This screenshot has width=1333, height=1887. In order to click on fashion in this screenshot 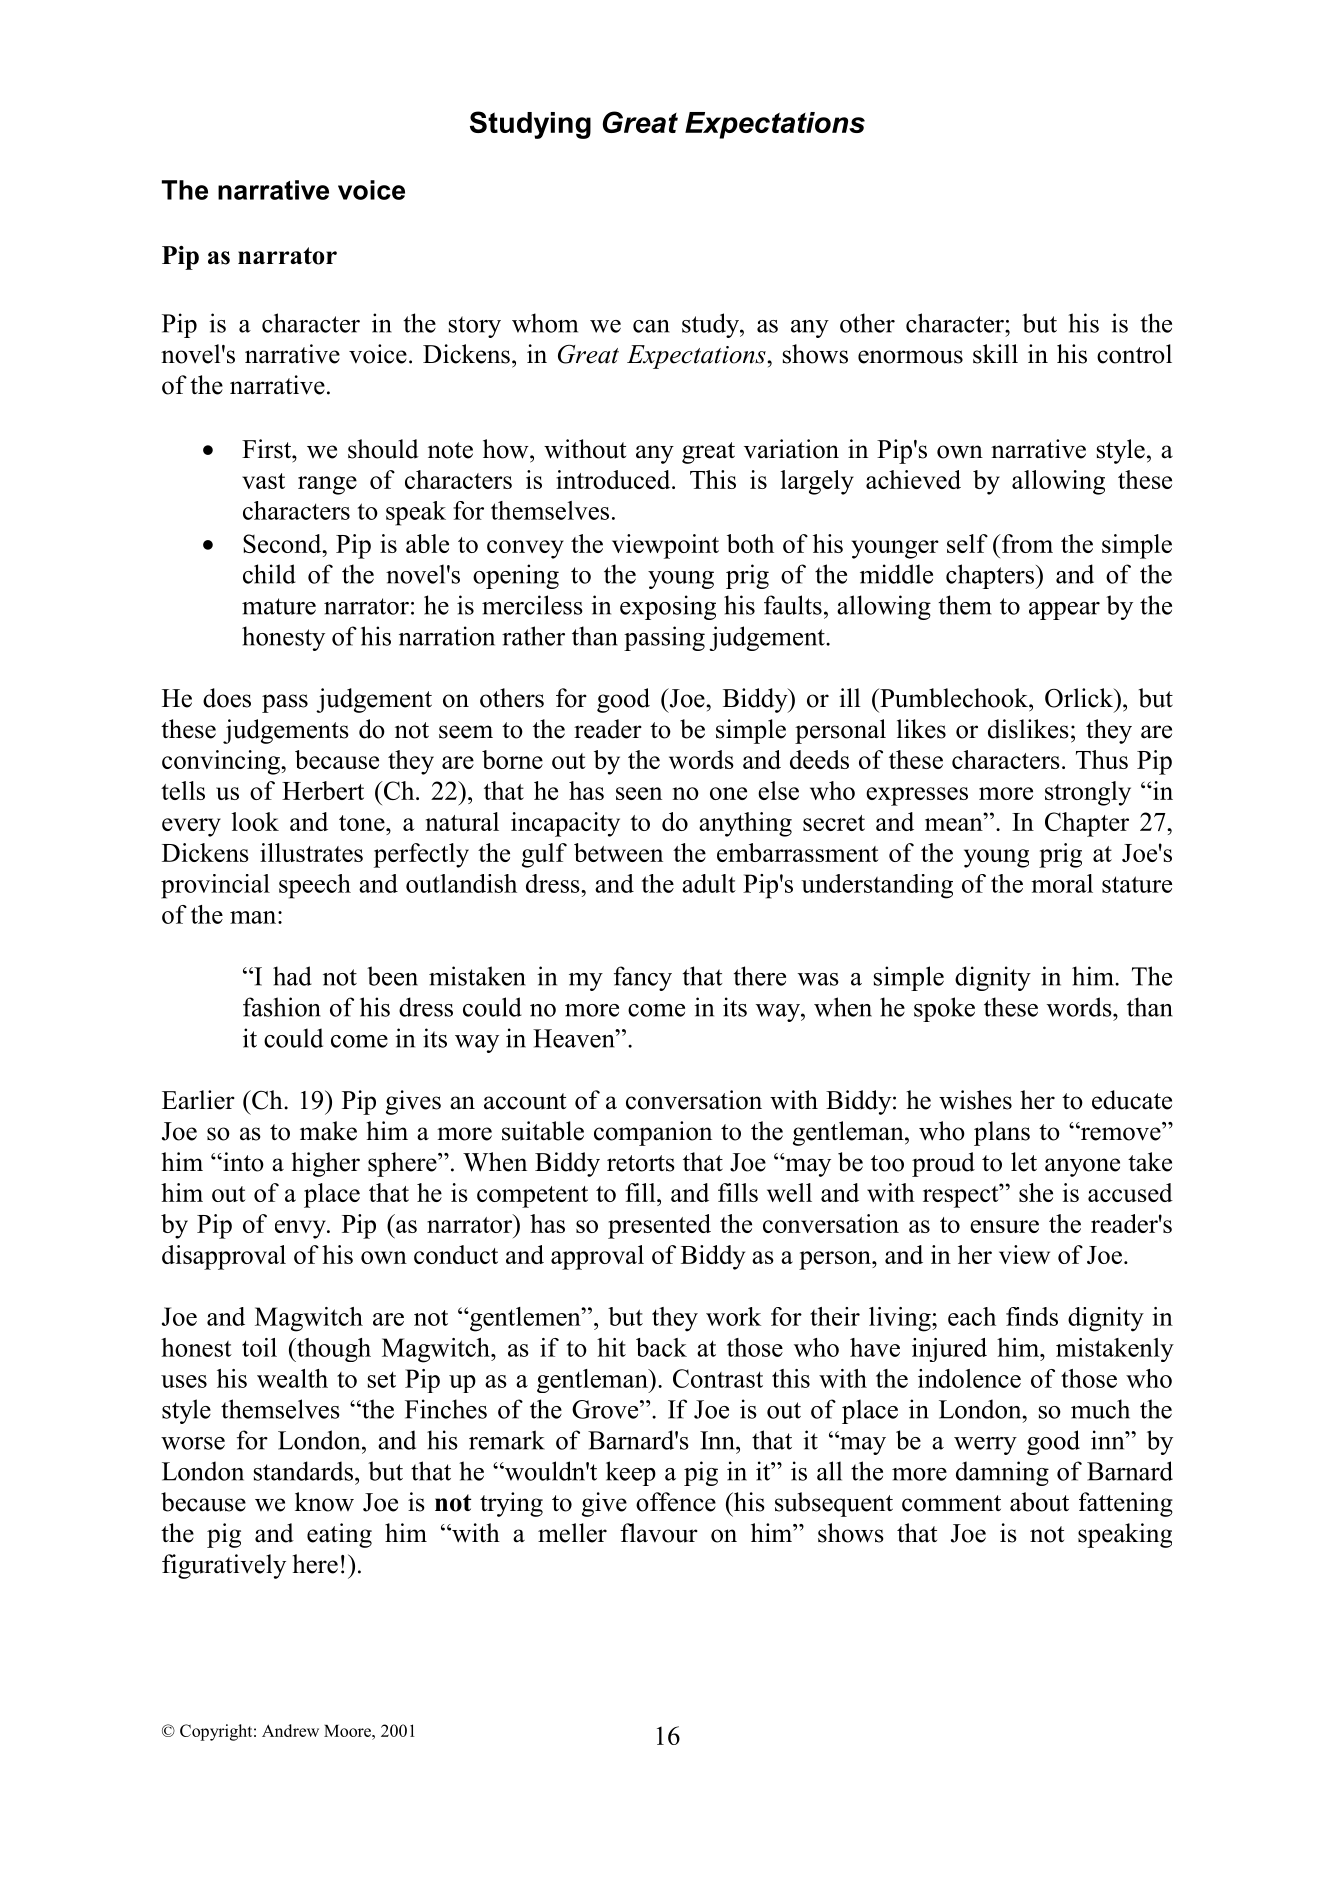, I will do `click(282, 1007)`.
